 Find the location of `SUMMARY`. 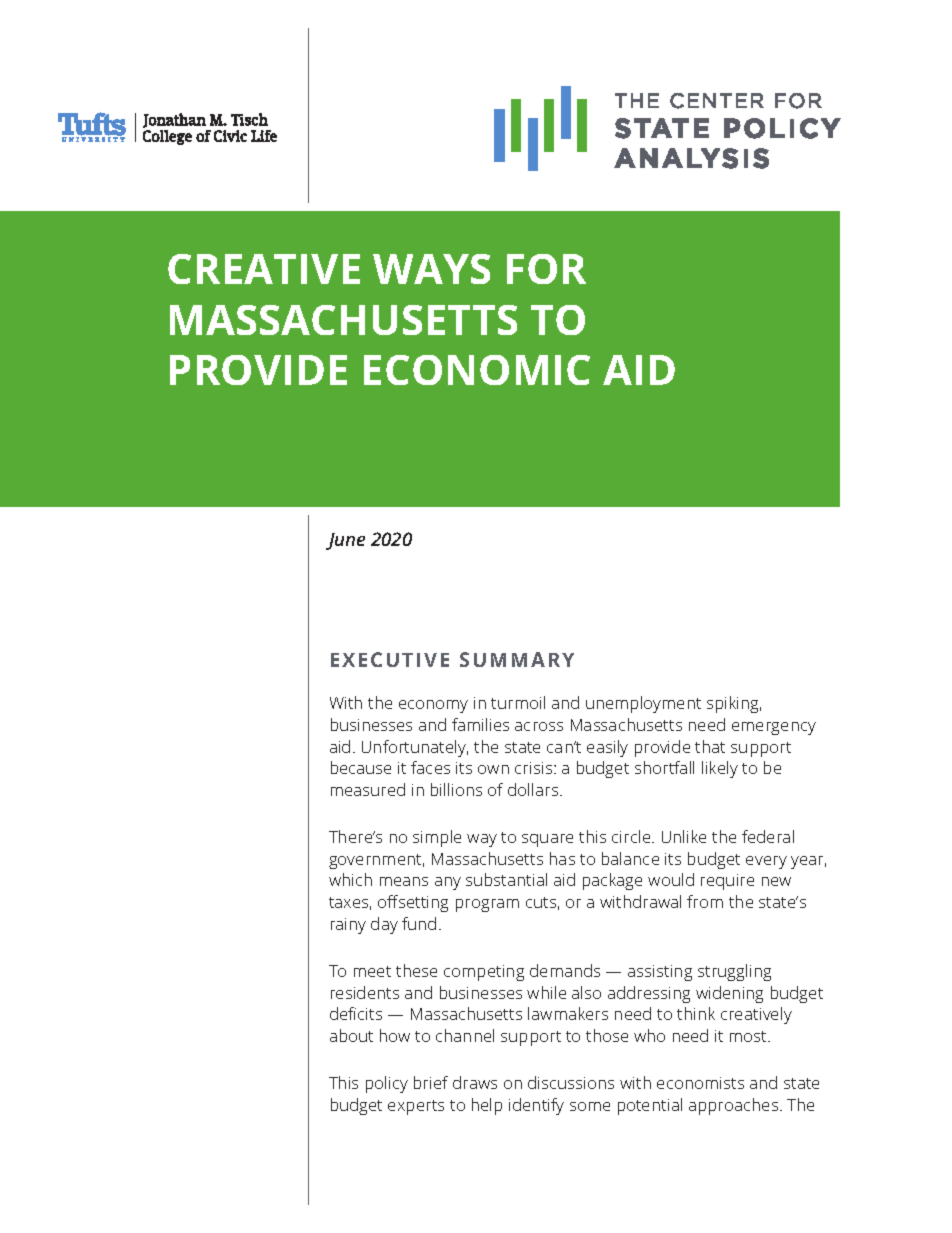

SUMMARY is located at coordinates (517, 659).
